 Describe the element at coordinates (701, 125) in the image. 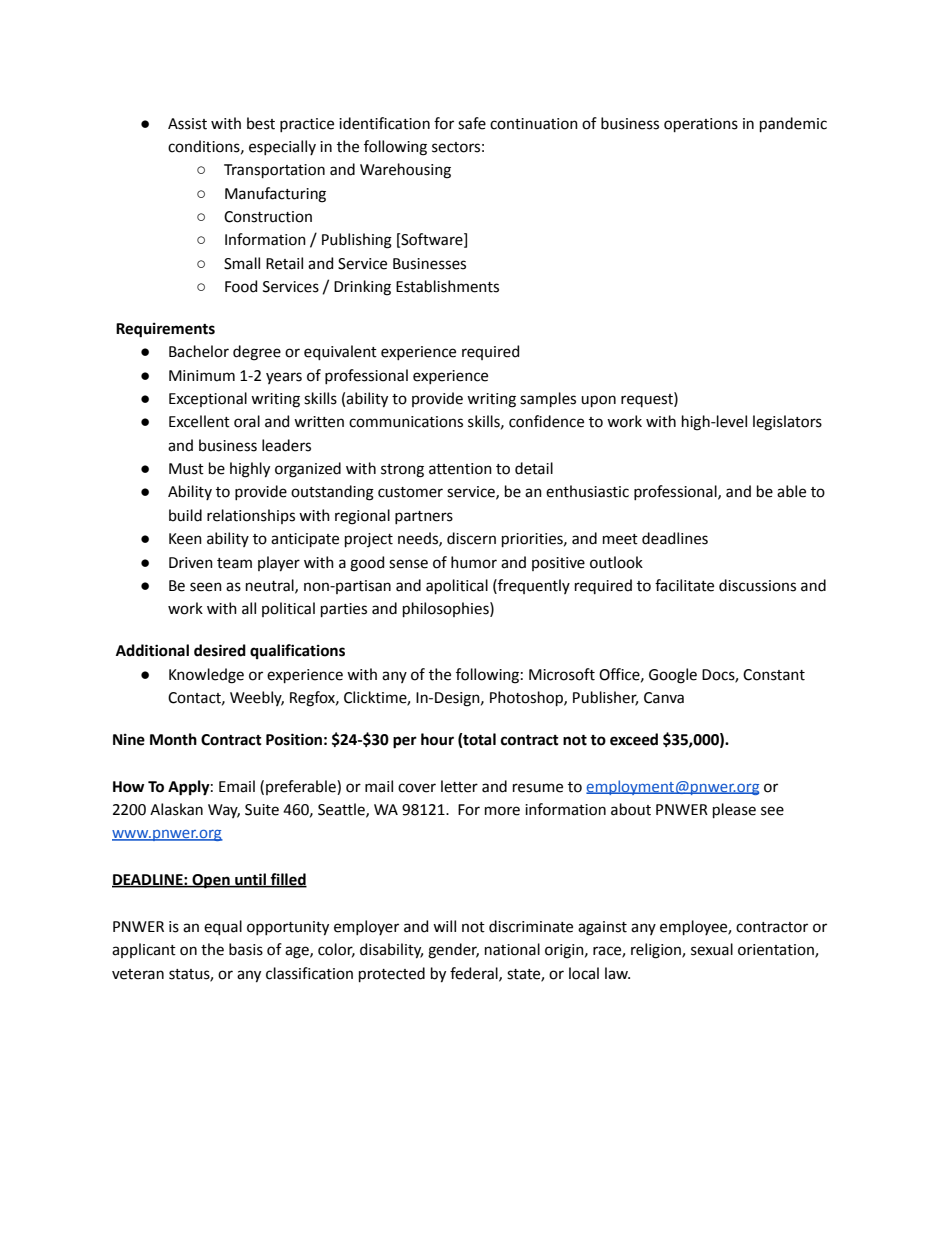

I see `operations` at that location.
